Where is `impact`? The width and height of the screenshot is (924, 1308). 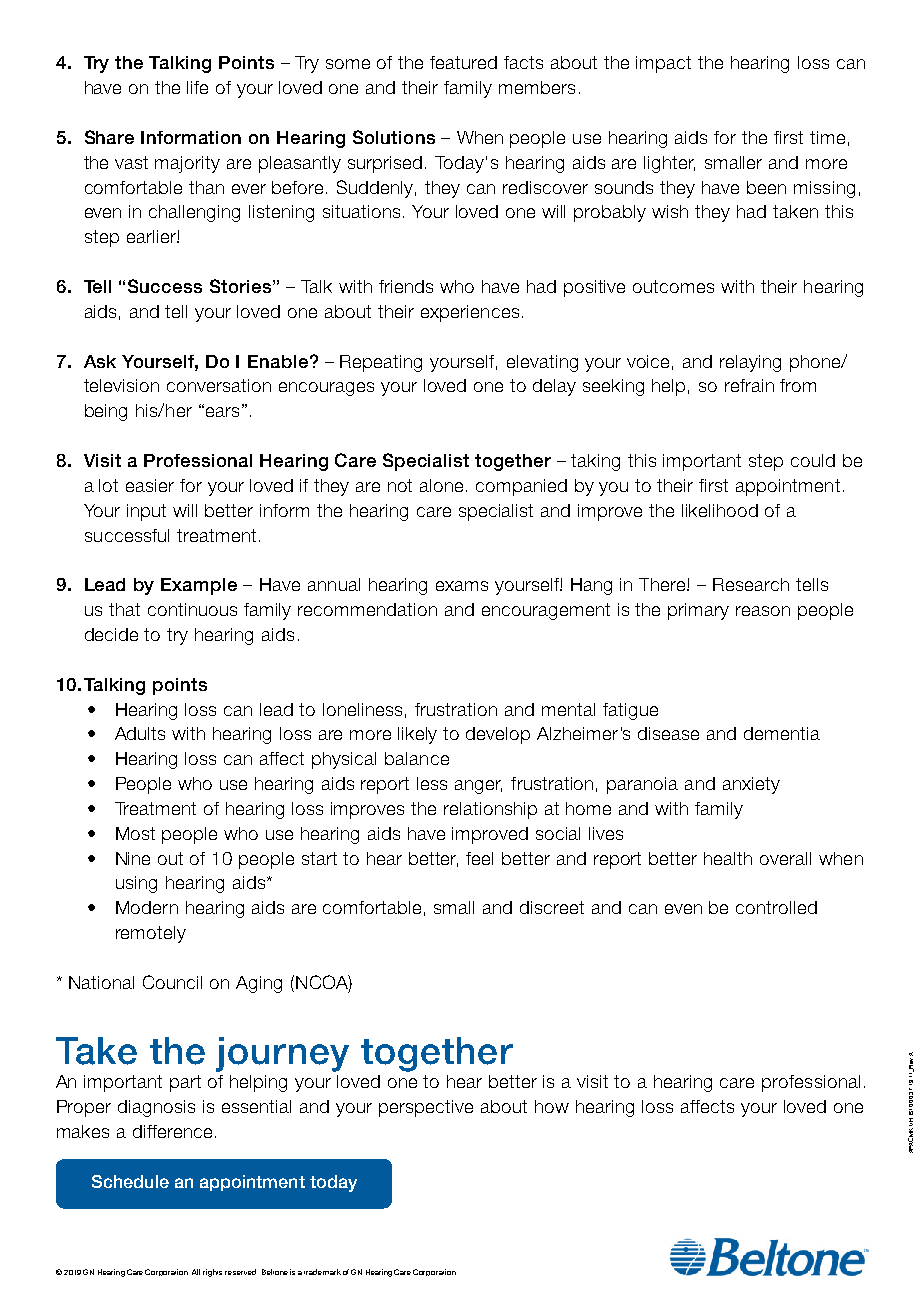
impact is located at coordinates (663, 64).
